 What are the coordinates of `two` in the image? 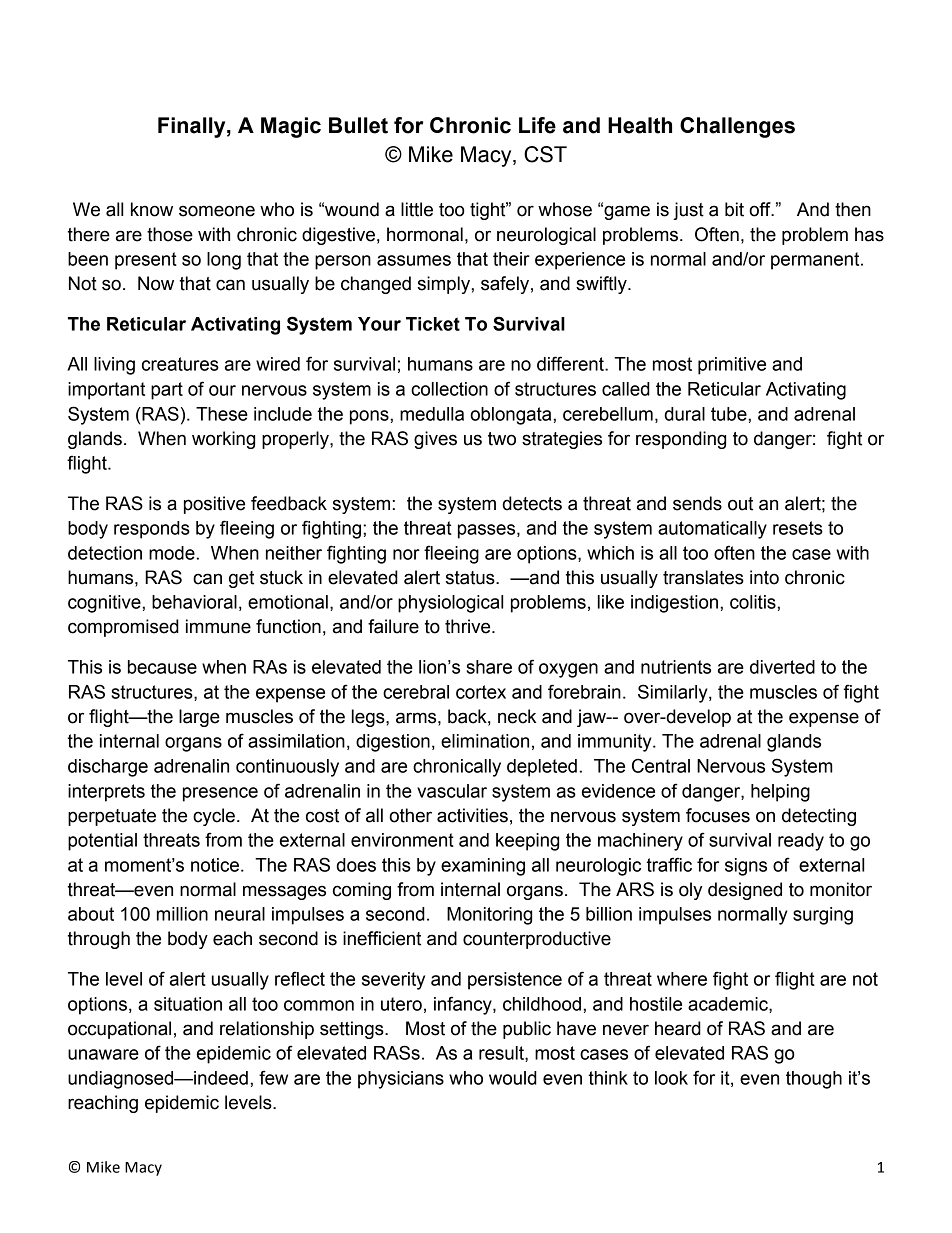 It's located at (502, 439).
